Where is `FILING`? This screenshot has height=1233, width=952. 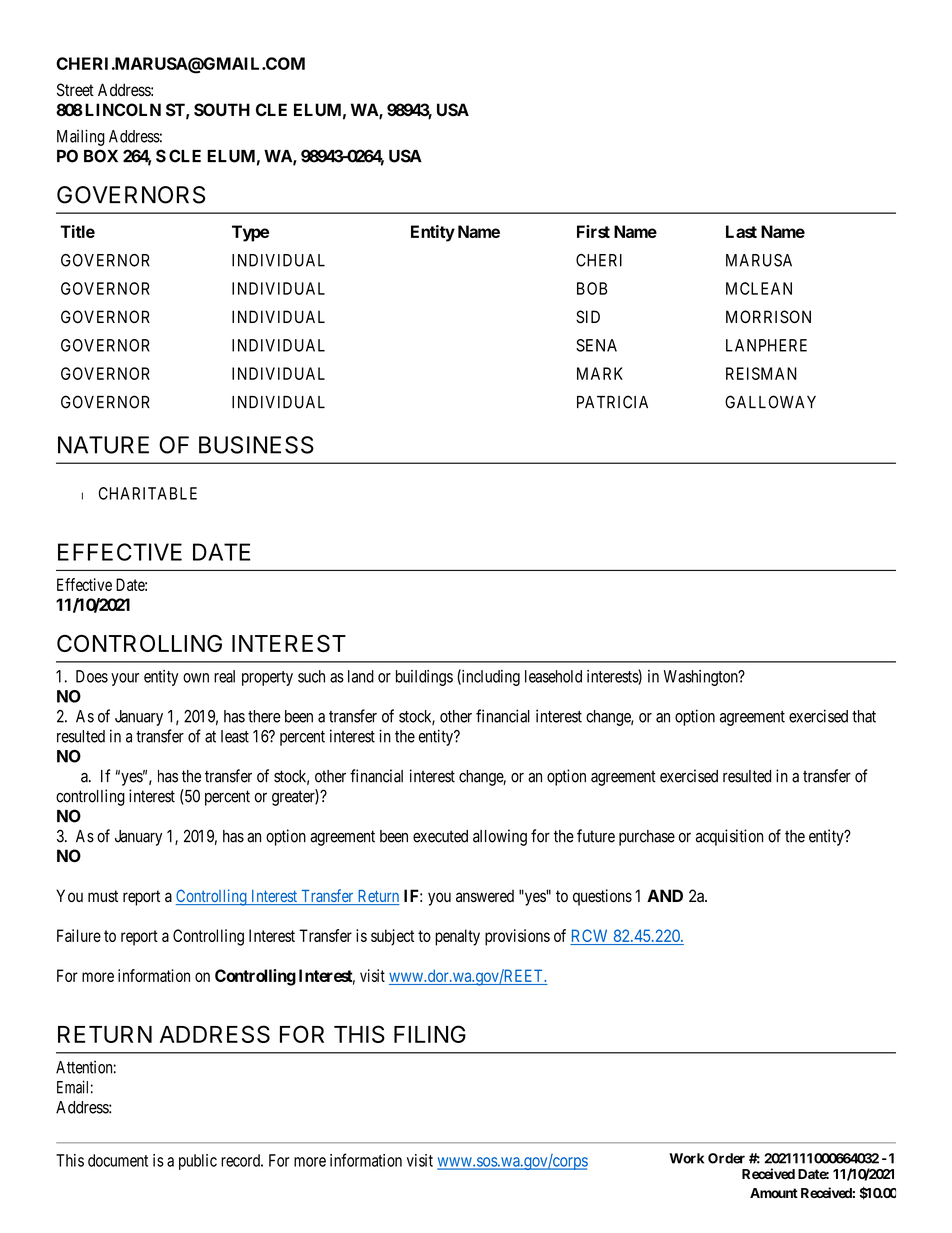 FILING is located at coordinates (430, 1034).
